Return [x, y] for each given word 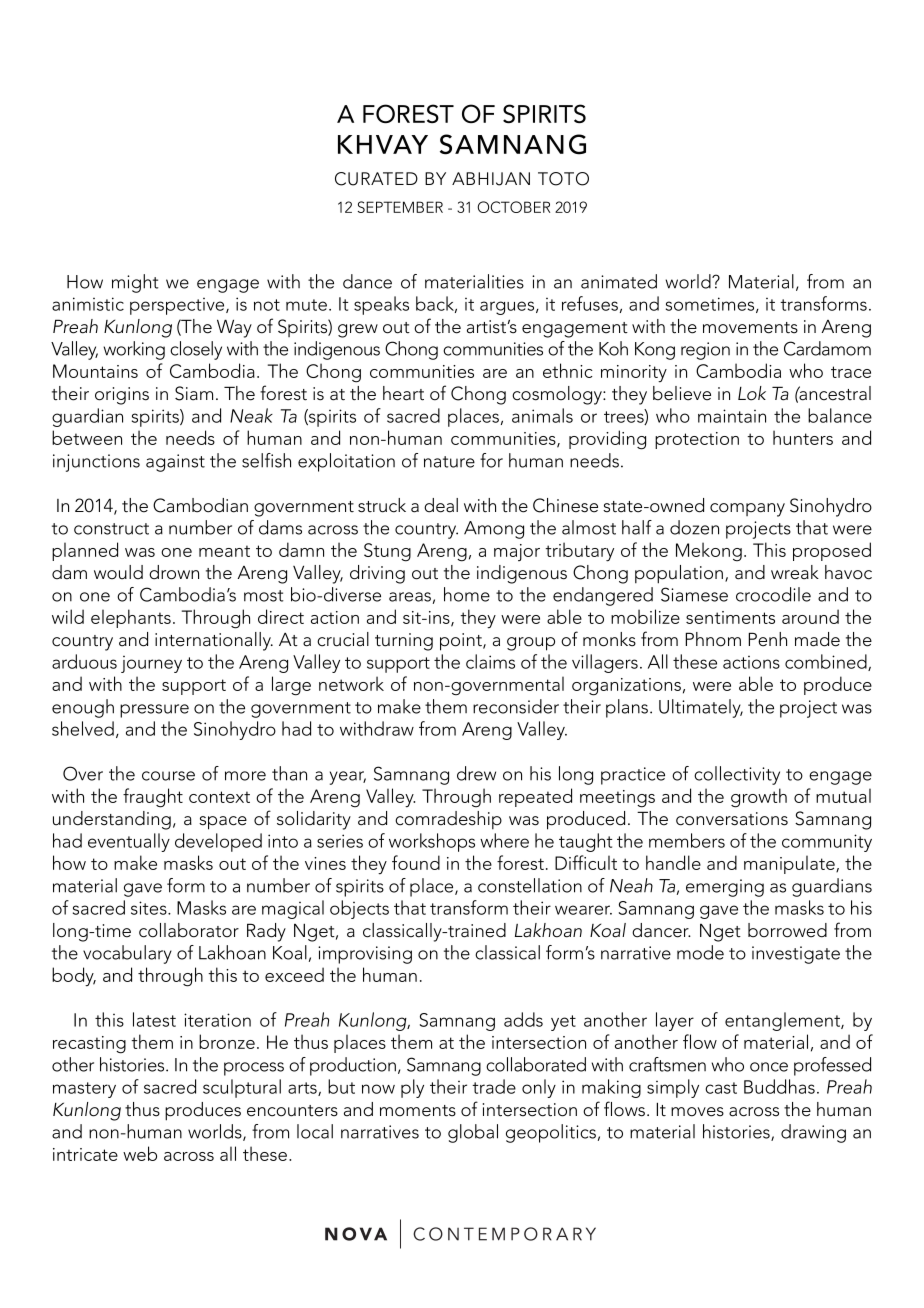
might [135, 283]
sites [150, 908]
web [140, 1153]
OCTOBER [513, 207]
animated [619, 281]
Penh [767, 639]
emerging [725, 888]
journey [151, 664]
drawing [813, 1133]
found [416, 862]
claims [490, 661]
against [175, 463]
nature [449, 462]
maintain [732, 416]
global [473, 1133]
